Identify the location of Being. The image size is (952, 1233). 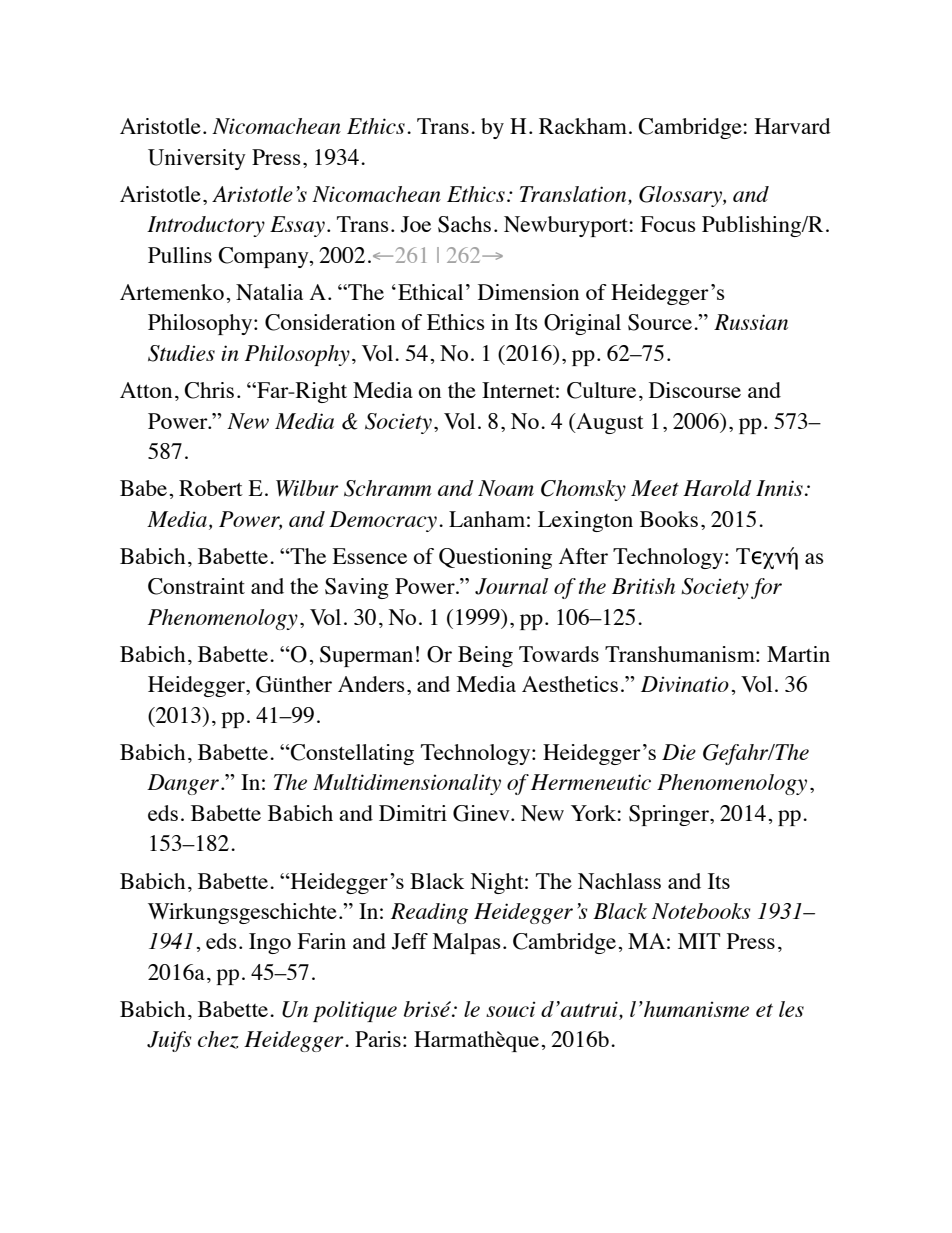
(485, 656).
